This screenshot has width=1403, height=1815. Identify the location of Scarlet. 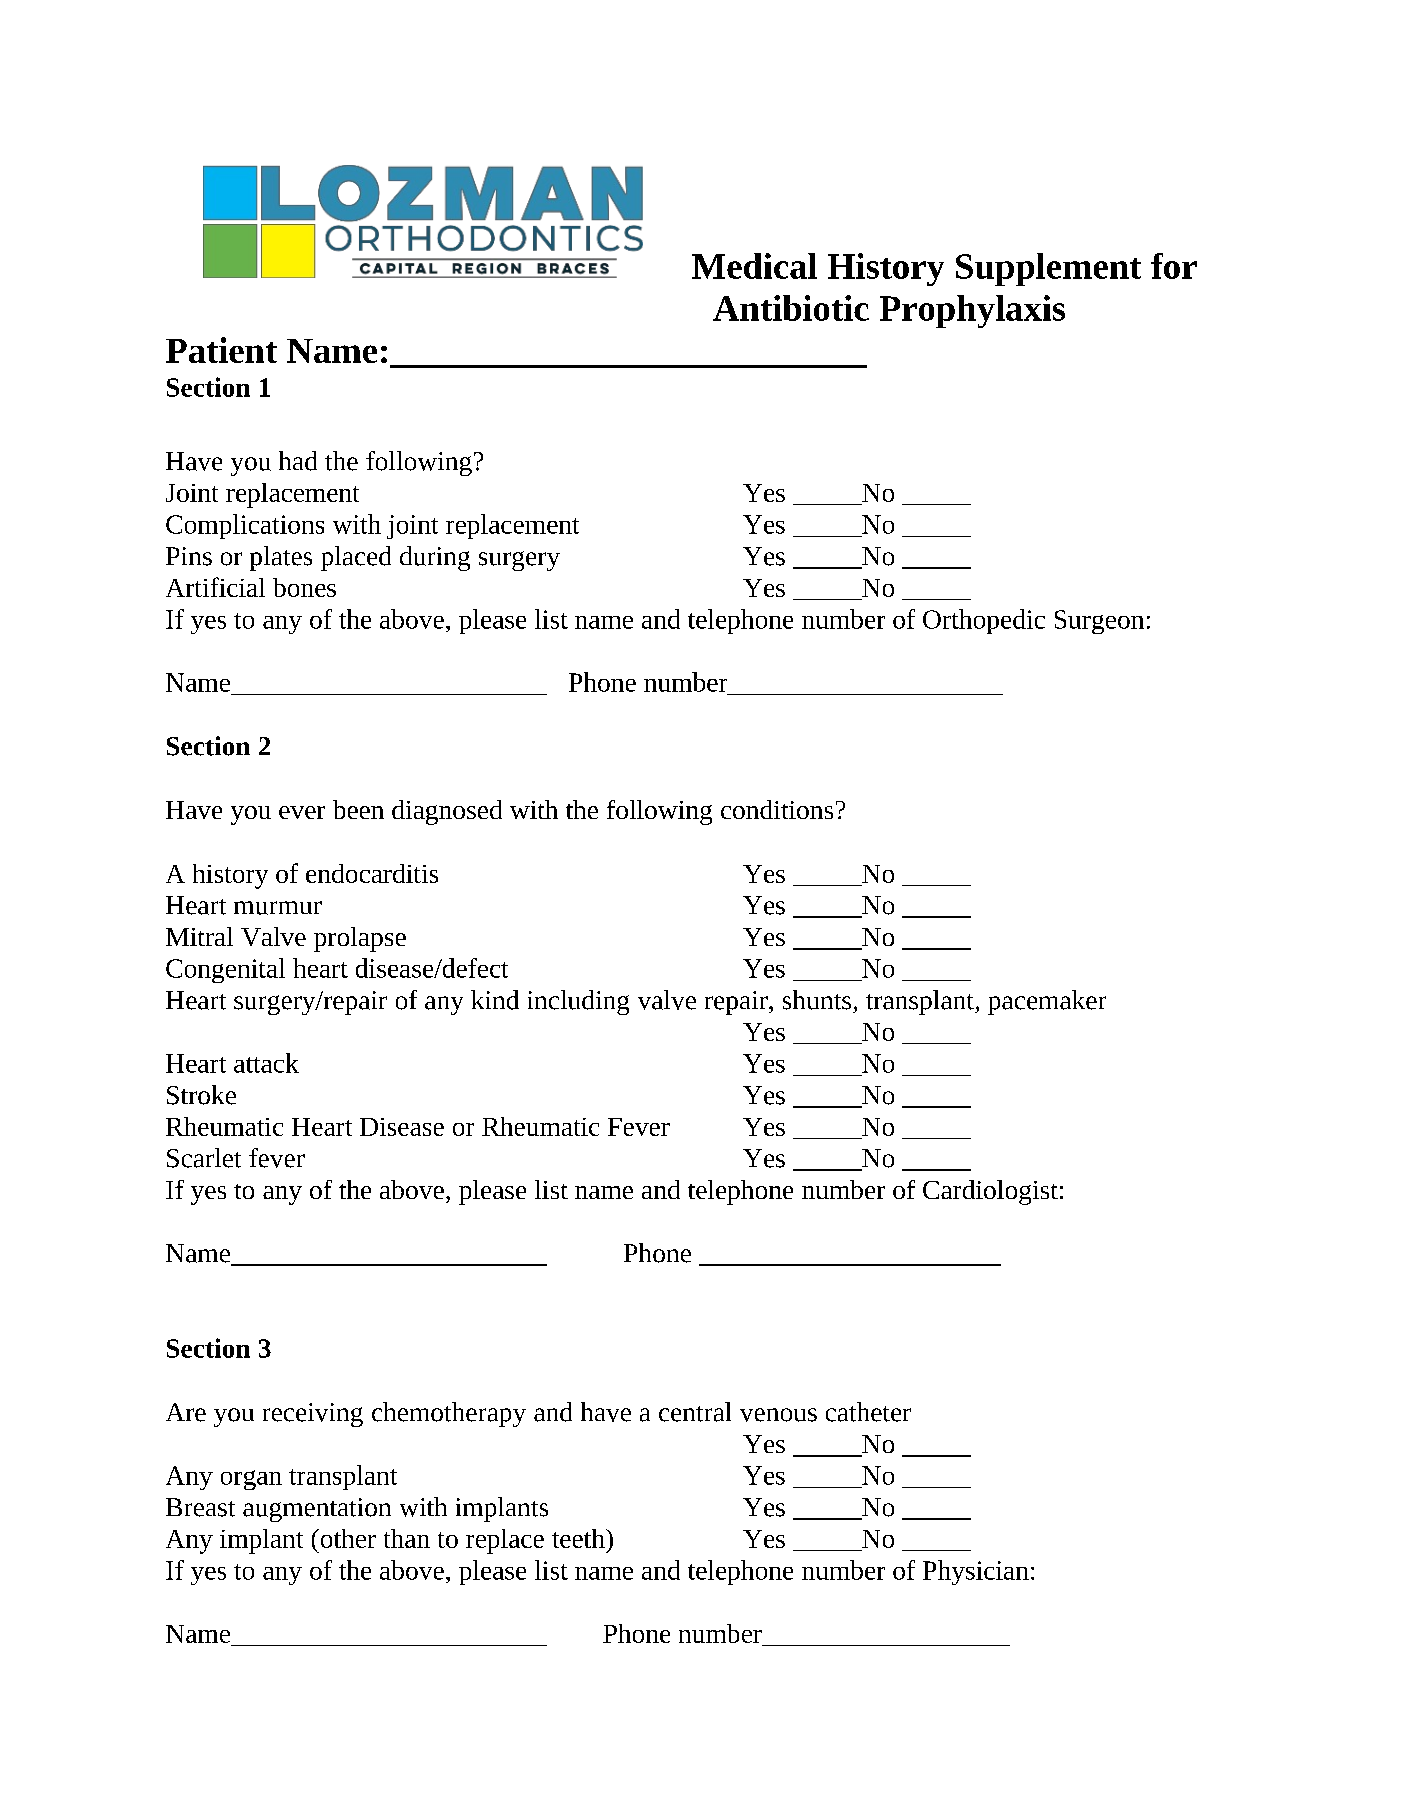
(204, 1158).
